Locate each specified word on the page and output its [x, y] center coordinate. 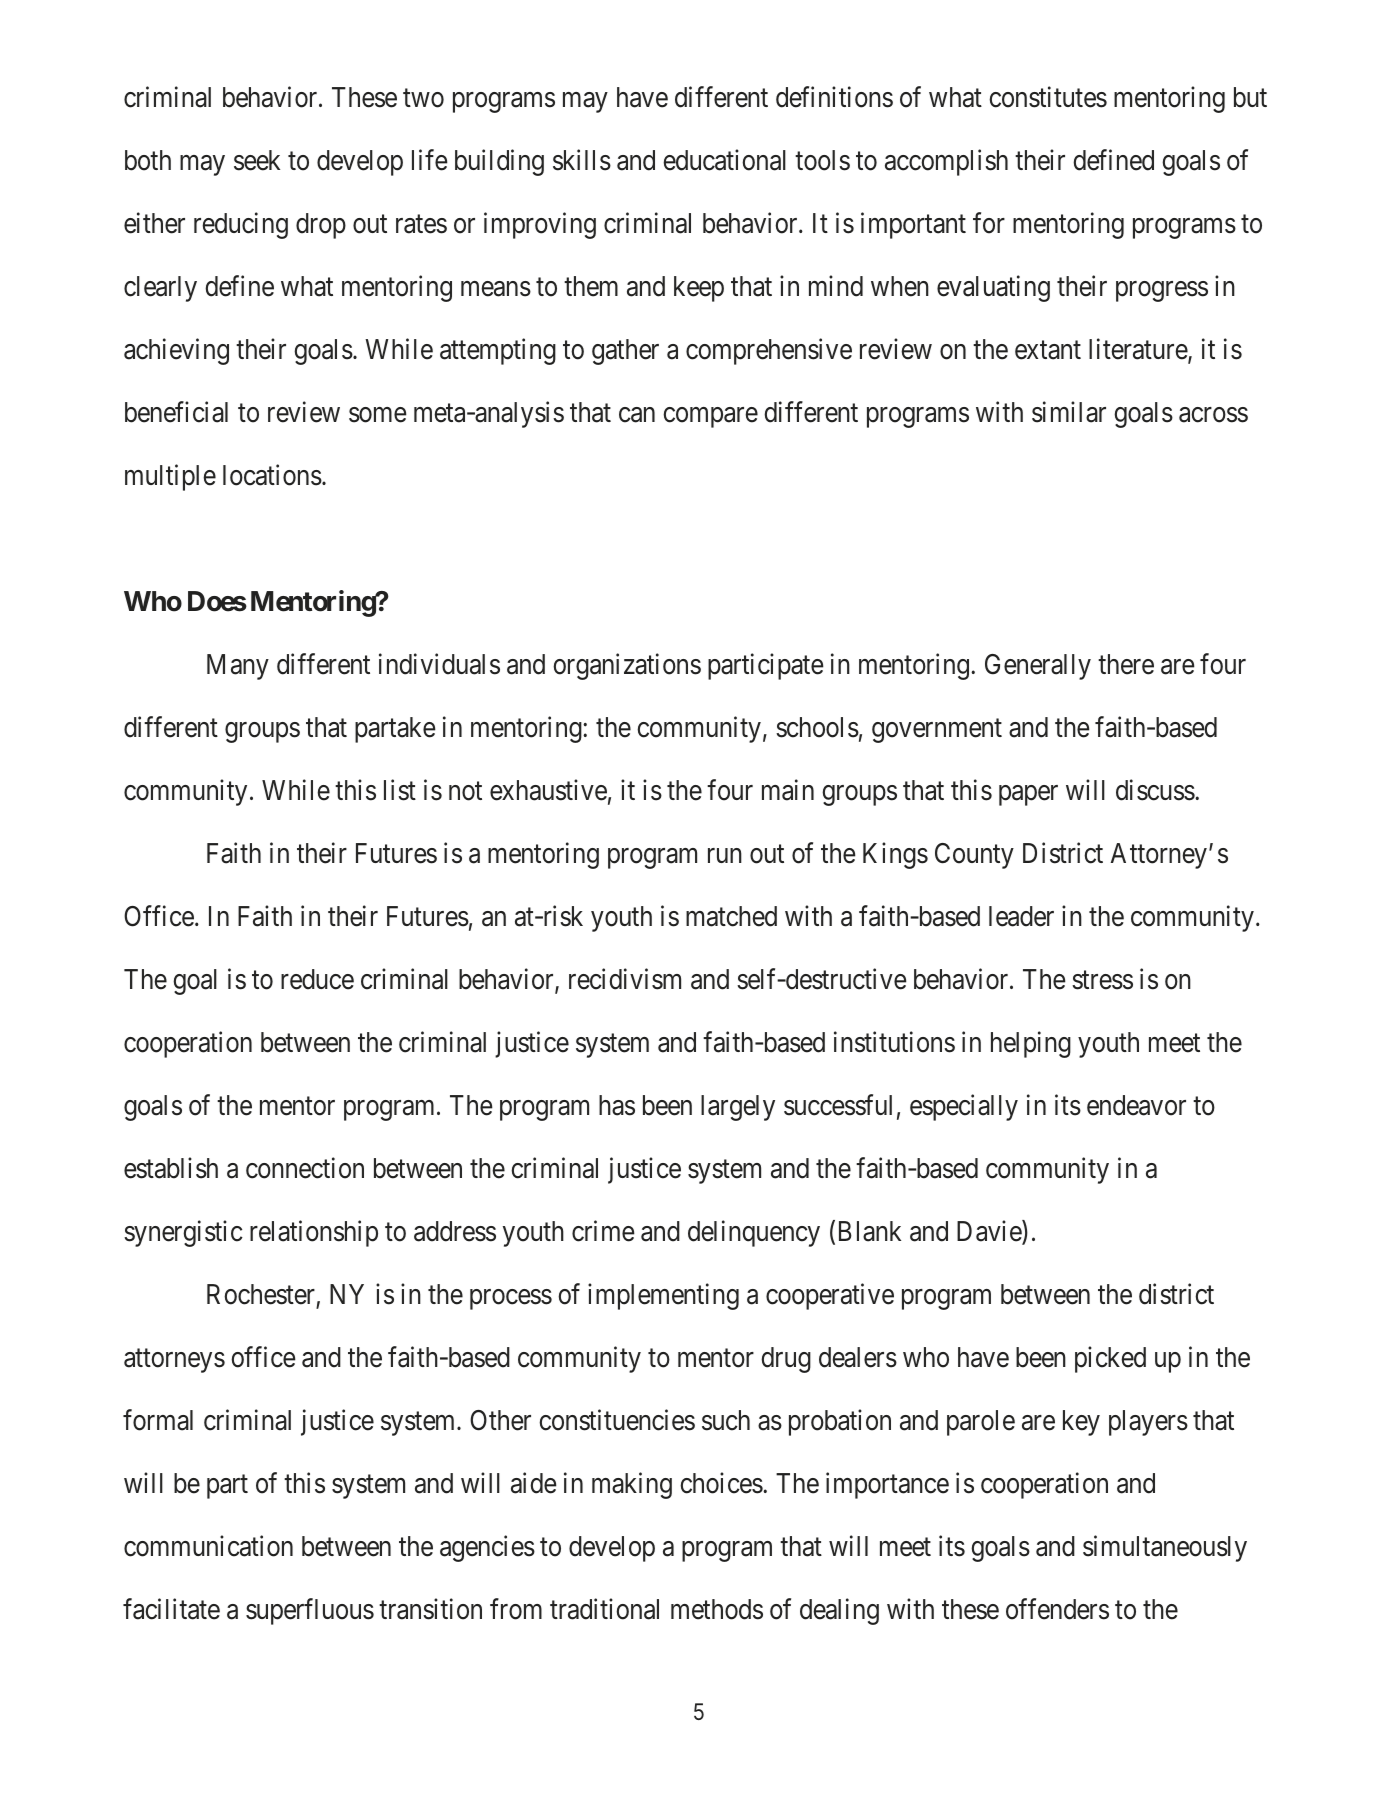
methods [717, 1609]
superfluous [310, 1611]
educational [724, 160]
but [1250, 97]
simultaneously [1165, 1548]
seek [257, 160]
